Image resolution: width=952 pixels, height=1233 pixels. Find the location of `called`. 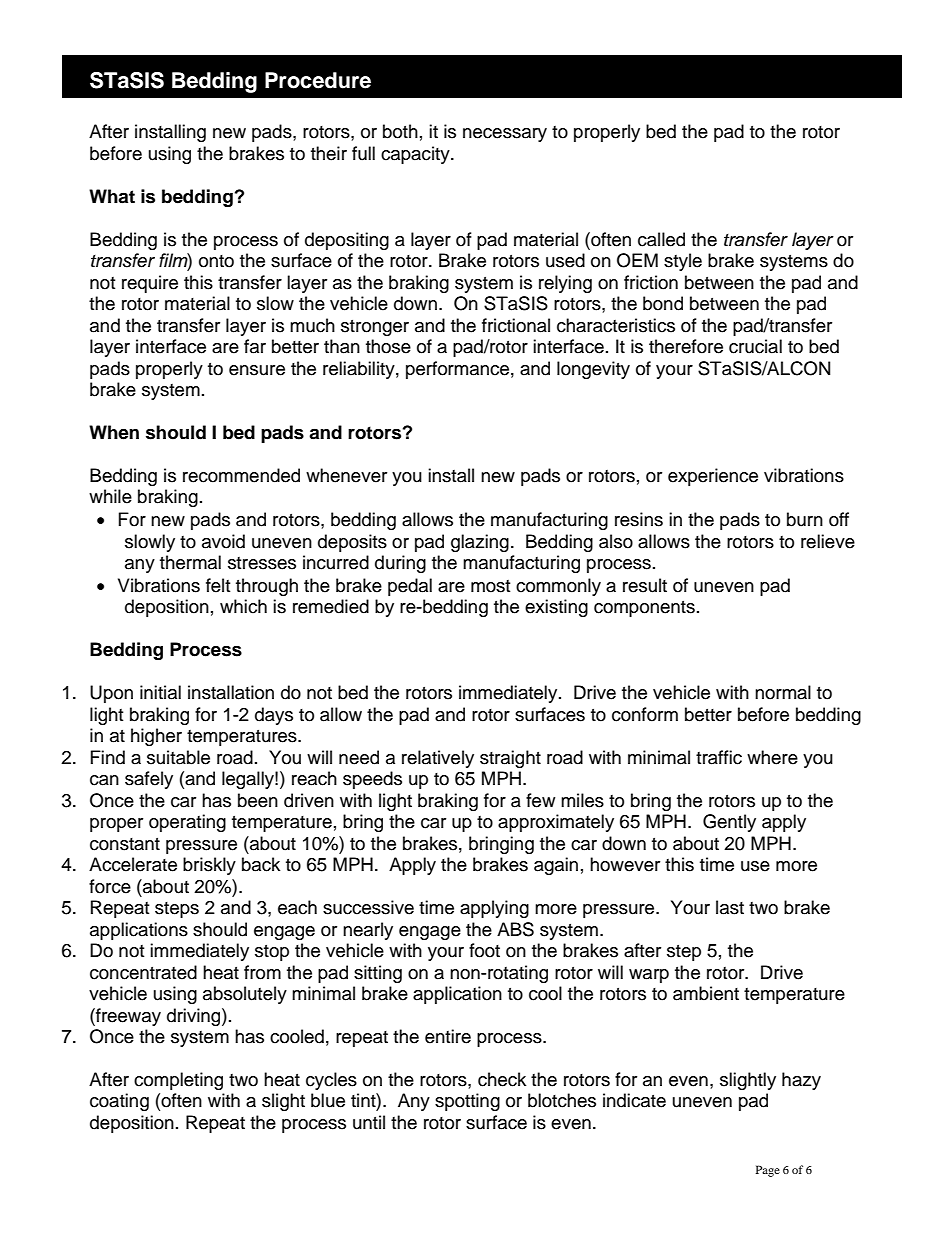

called is located at coordinates (661, 239).
